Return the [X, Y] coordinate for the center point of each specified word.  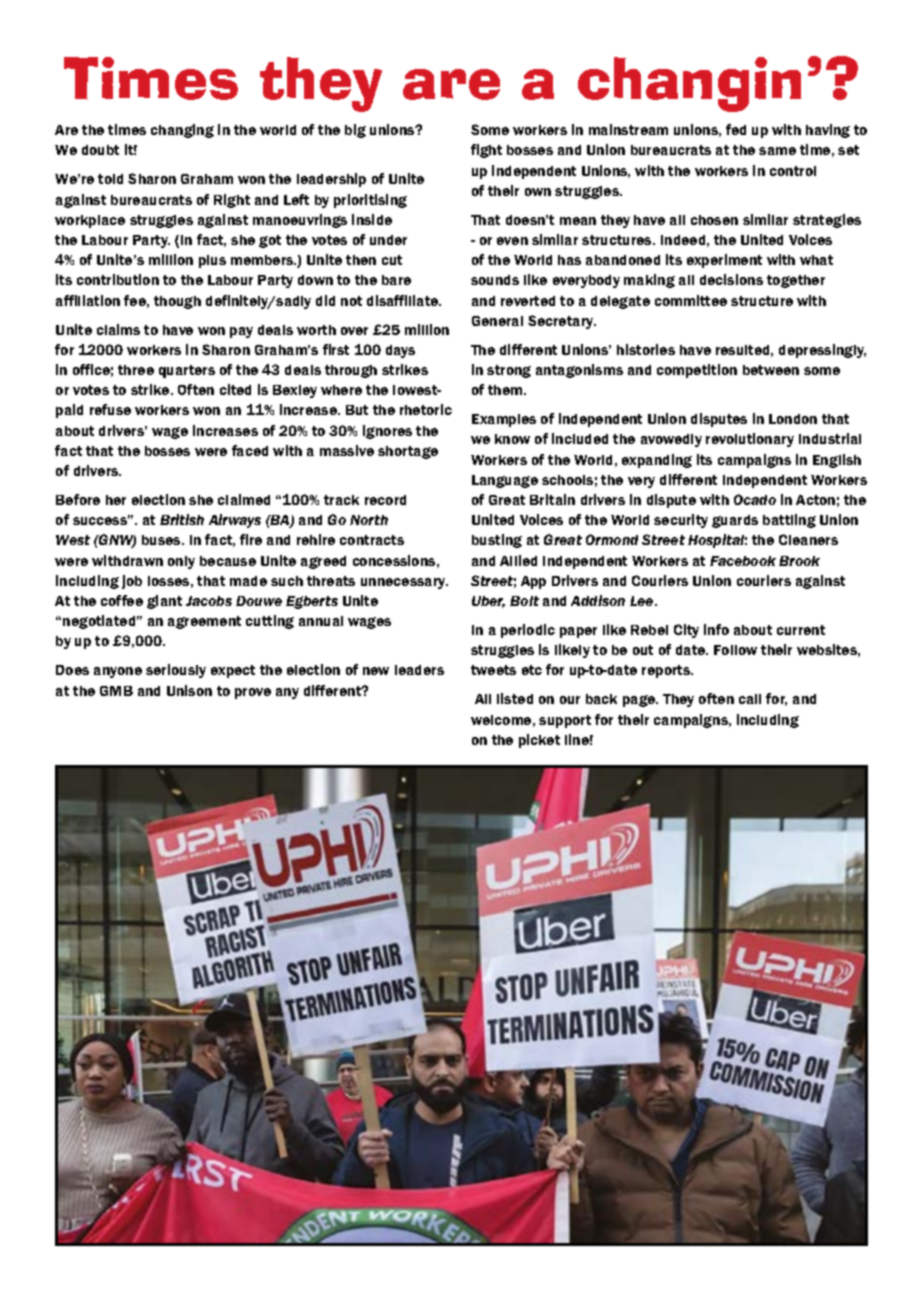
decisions [731, 279]
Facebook [743, 561]
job [132, 582]
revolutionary [750, 440]
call [750, 699]
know [512, 439]
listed [515, 698]
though [177, 302]
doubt [100, 150]
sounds [495, 280]
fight [486, 151]
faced [250, 450]
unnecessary [404, 583]
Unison [189, 690]
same [777, 151]
